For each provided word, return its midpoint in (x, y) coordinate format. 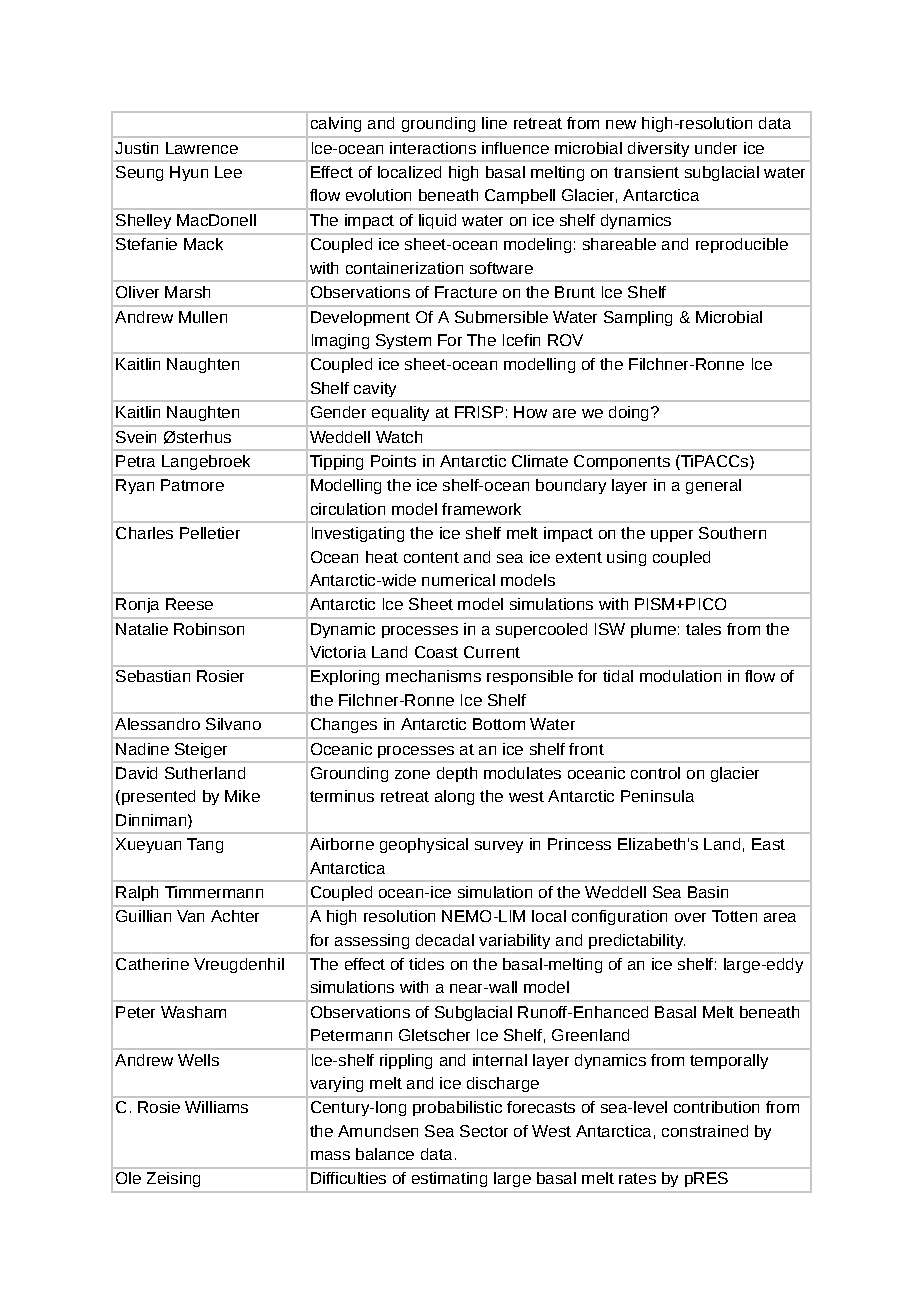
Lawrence (202, 148)
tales (703, 629)
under (716, 148)
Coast (436, 652)
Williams (216, 1107)
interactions (433, 148)
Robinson (209, 629)
